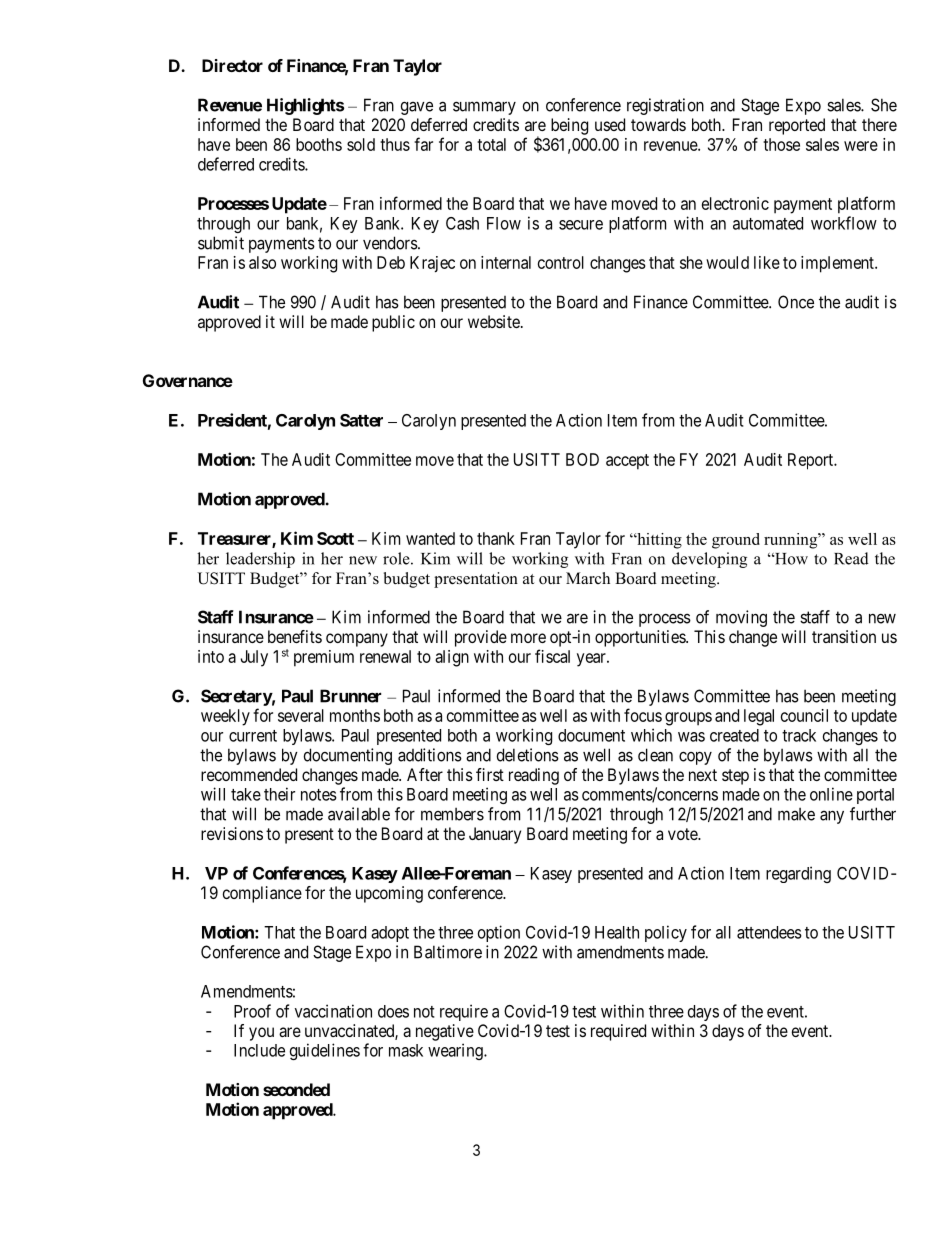 This screenshot has height=1233, width=952. What do you see at coordinates (495, 835) in the screenshot?
I see `January` at bounding box center [495, 835].
